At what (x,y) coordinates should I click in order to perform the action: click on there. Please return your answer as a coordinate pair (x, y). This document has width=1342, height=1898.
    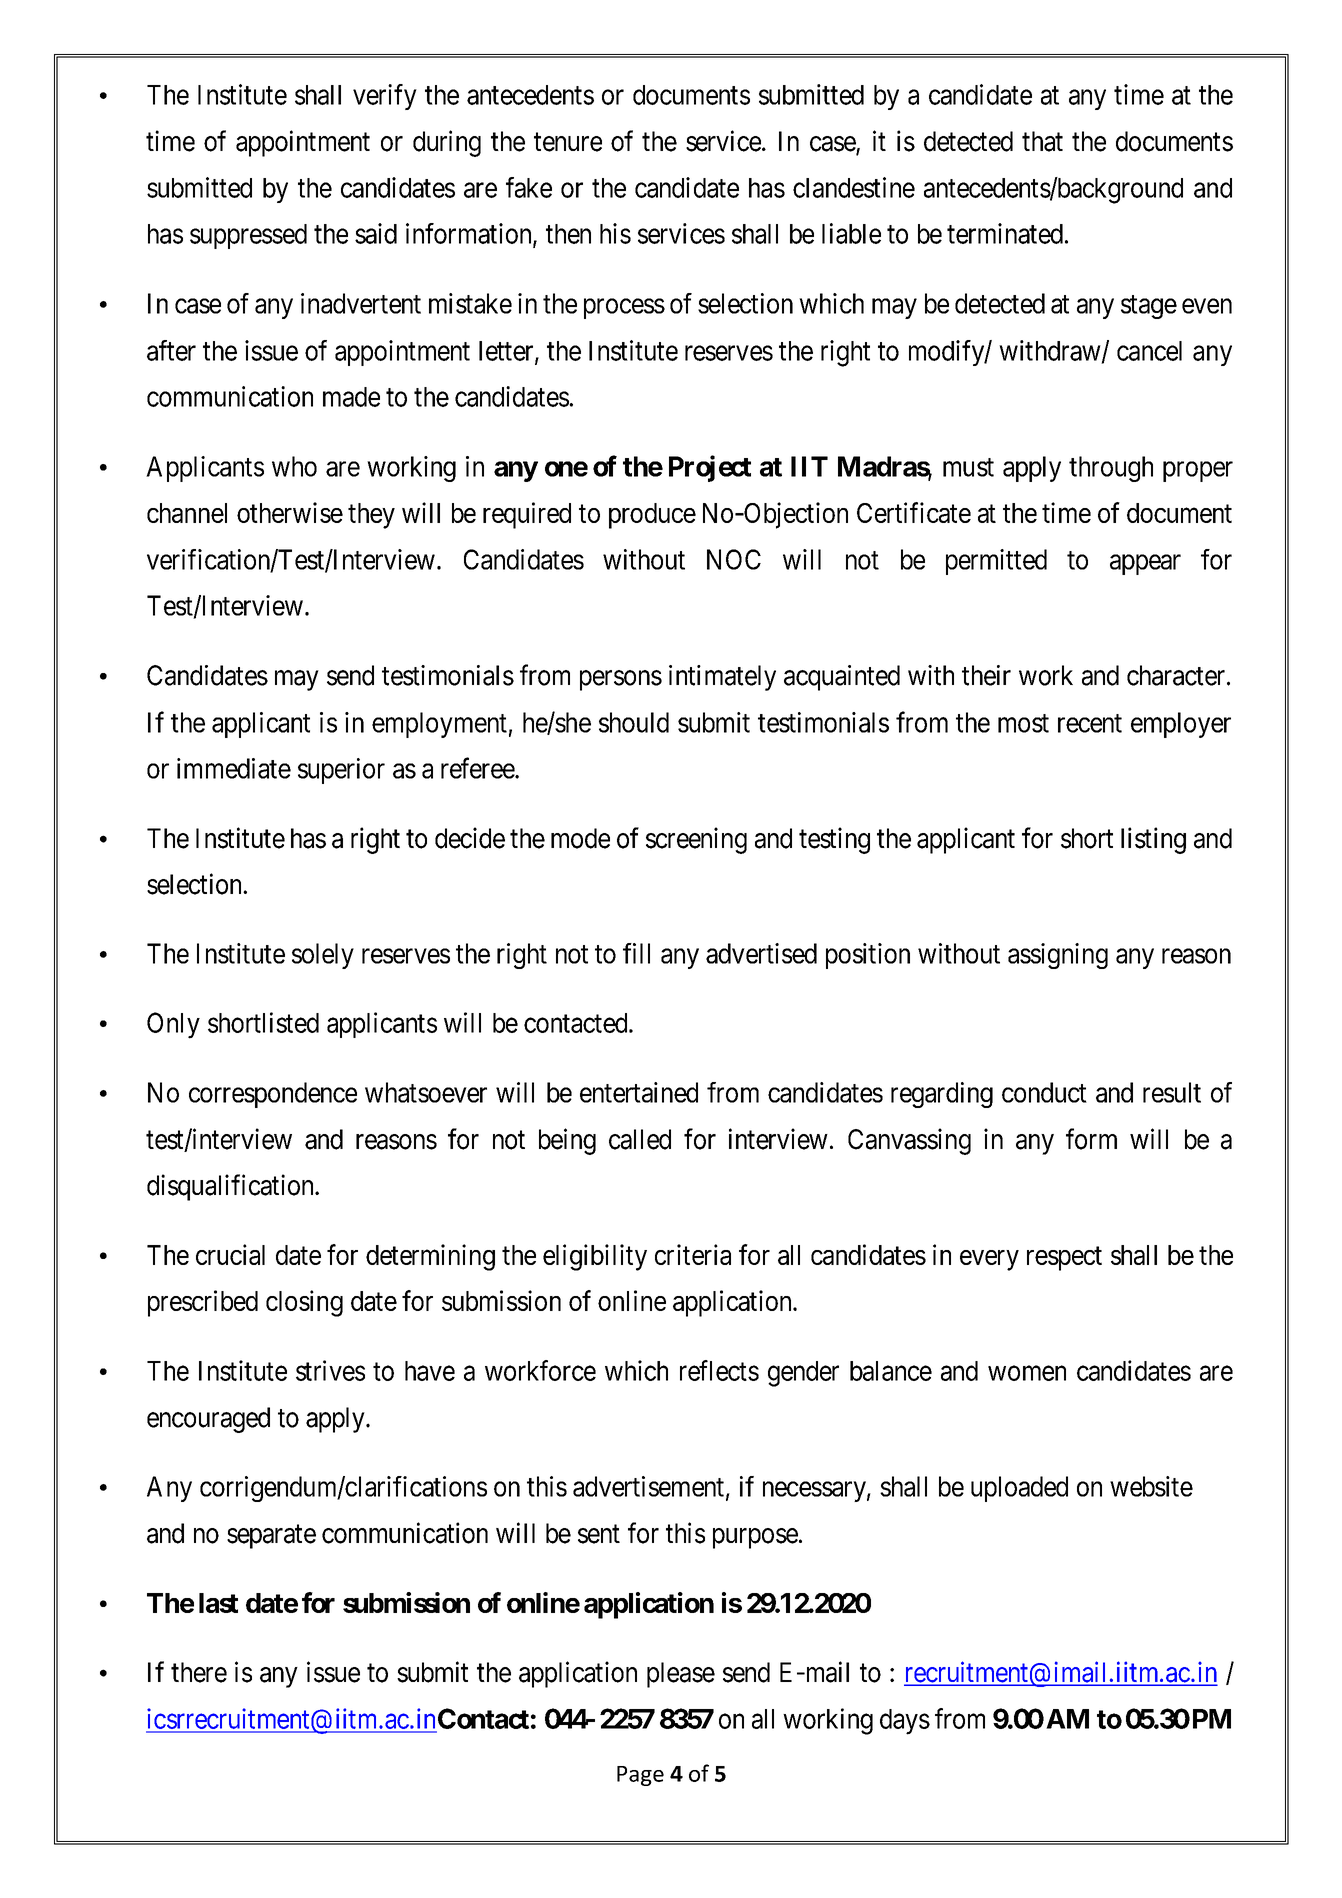
    Looking at the image, I should click on (199, 1672).
